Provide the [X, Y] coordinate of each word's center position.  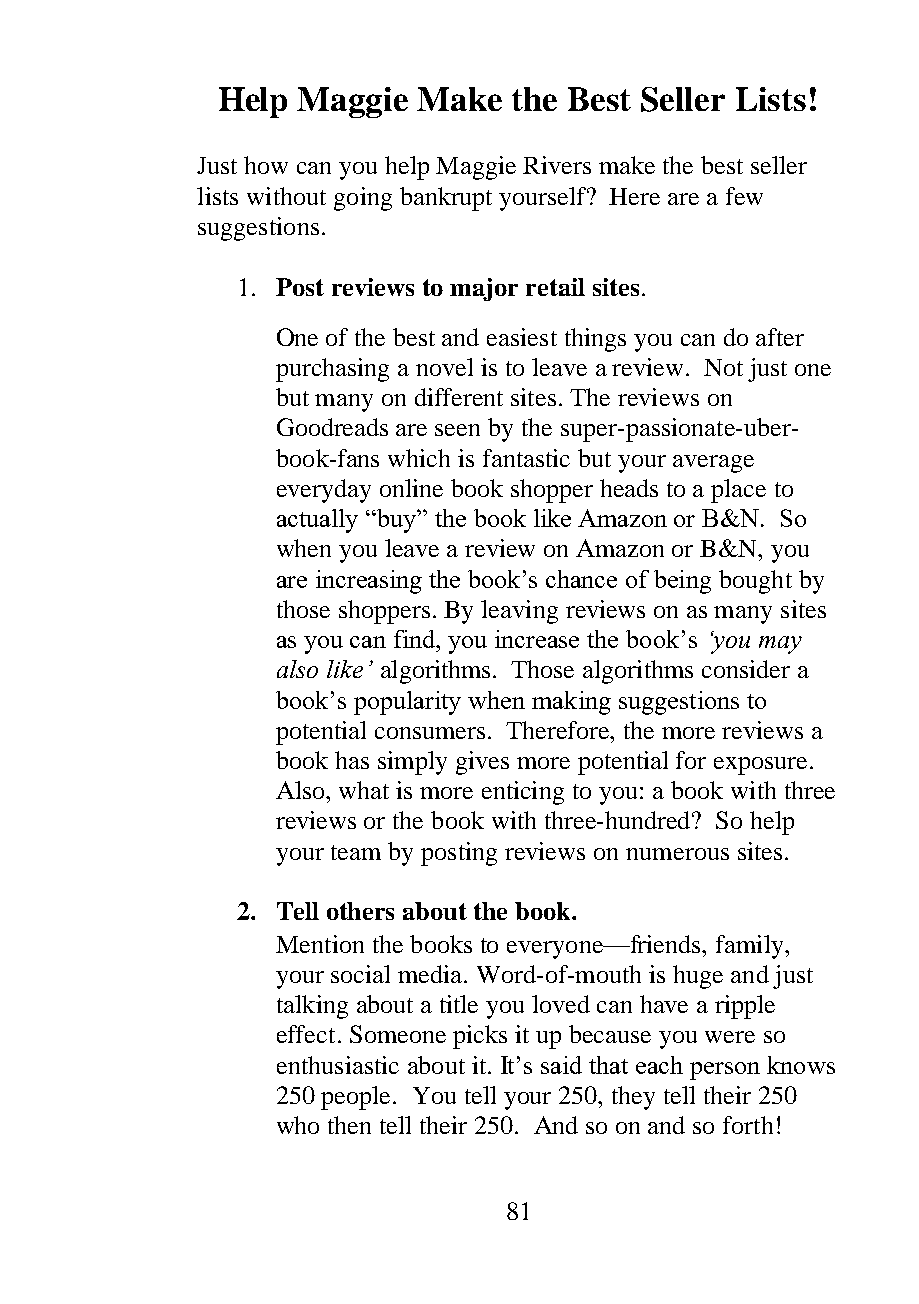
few [744, 196]
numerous [677, 854]
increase [537, 639]
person [725, 1071]
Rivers [557, 165]
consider [746, 669]
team [356, 852]
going [363, 199]
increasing [369, 582]
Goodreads [332, 427]
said [561, 1065]
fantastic [526, 458]
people [357, 1098]
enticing [523, 793]
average [713, 464]
